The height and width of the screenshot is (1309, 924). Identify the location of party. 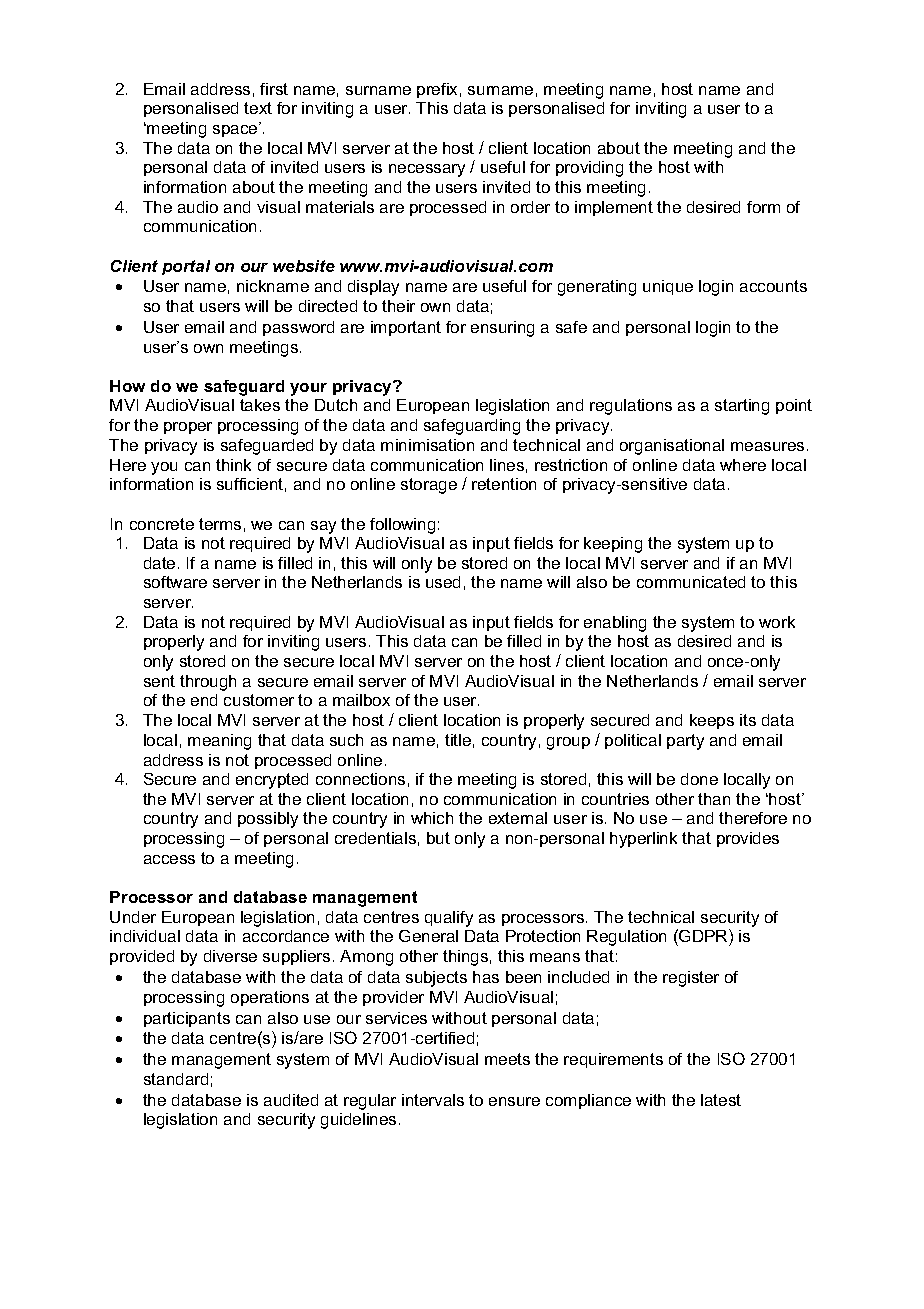
(685, 742).
